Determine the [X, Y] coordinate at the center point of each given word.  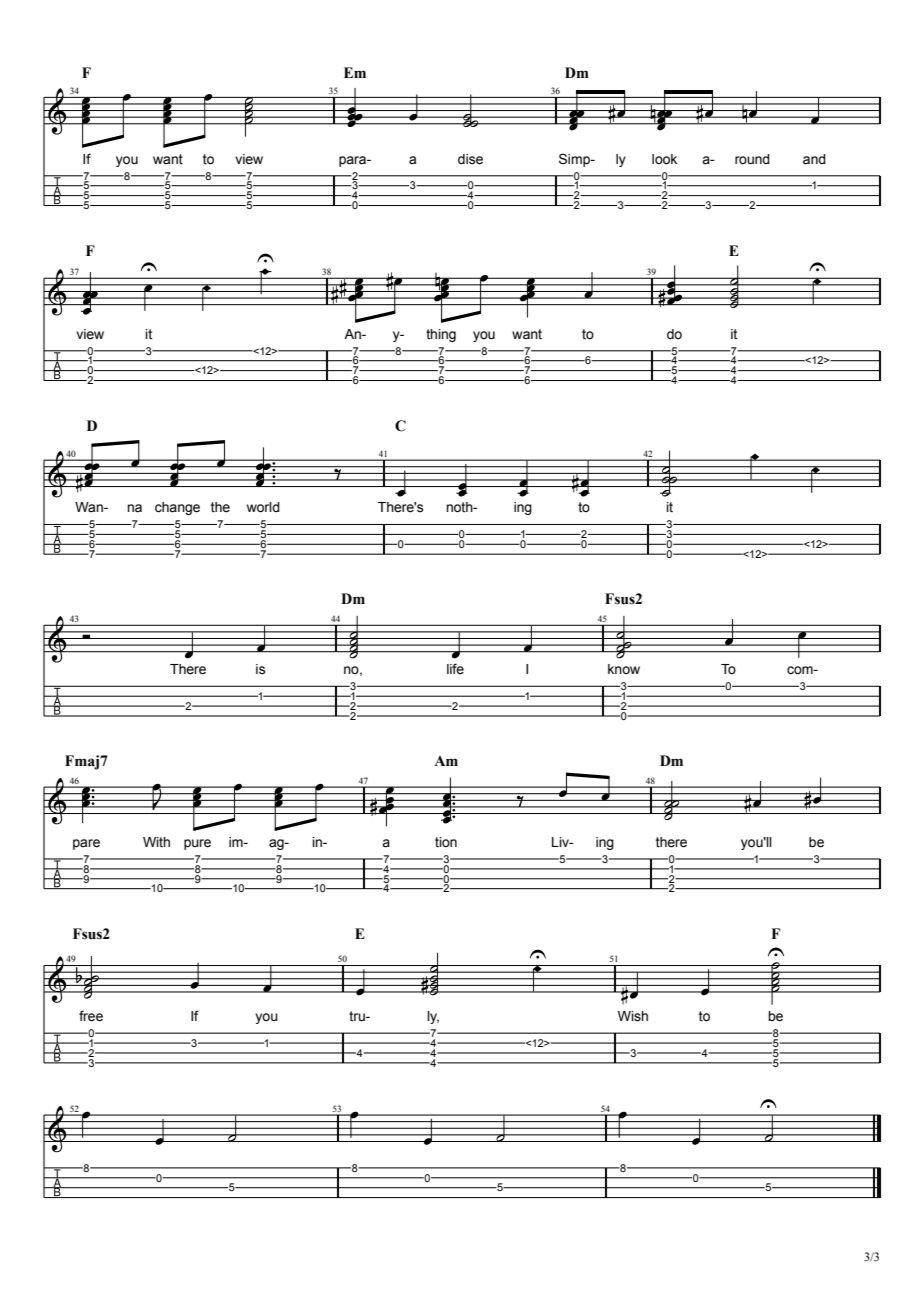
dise [470, 159]
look [664, 159]
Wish [633, 1016]
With [156, 842]
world [263, 507]
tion [446, 842]
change [177, 508]
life [455, 669]
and [814, 159]
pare [86, 844]
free [91, 1016]
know [624, 669]
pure [197, 844]
